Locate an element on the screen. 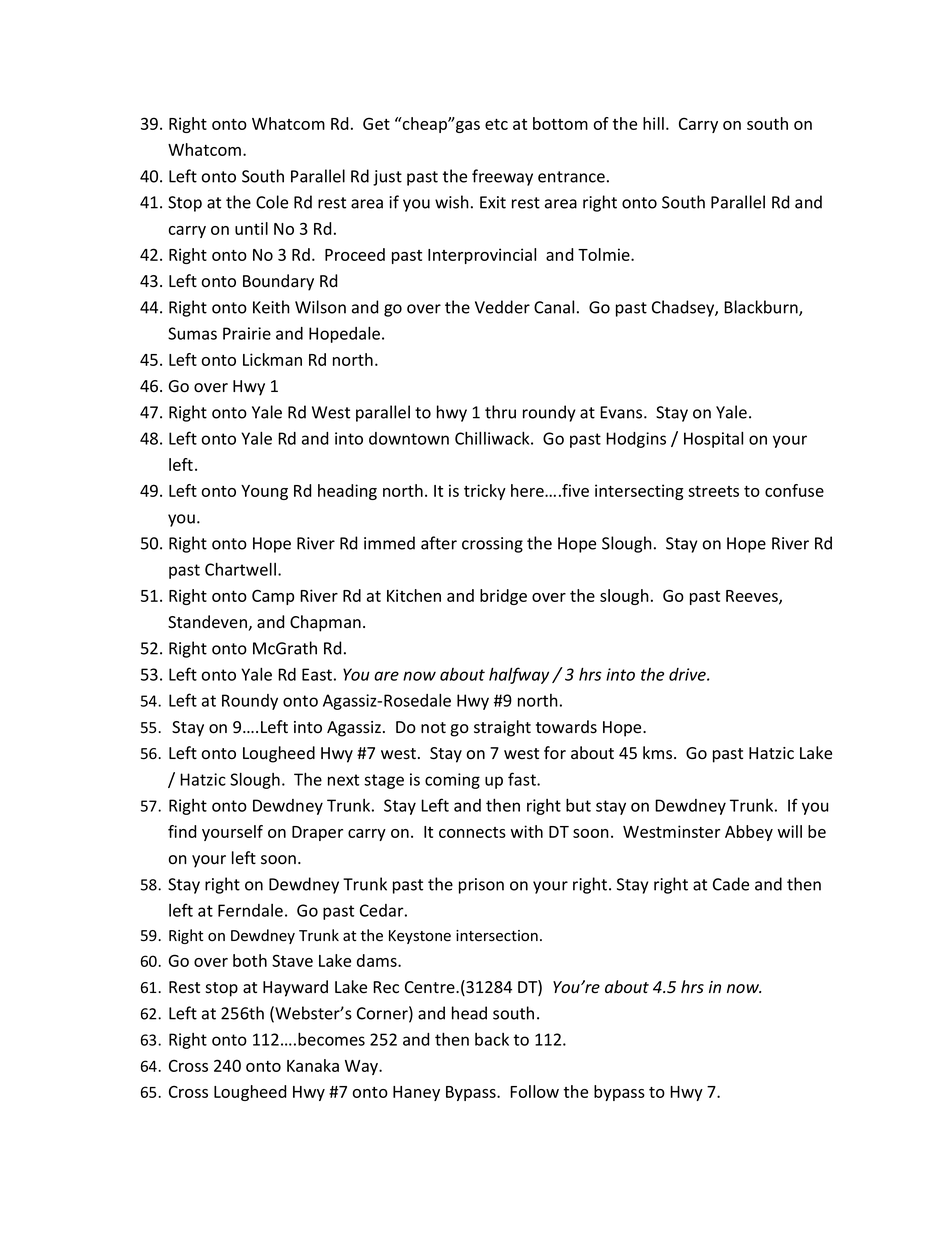  bridge is located at coordinates (503, 597).
